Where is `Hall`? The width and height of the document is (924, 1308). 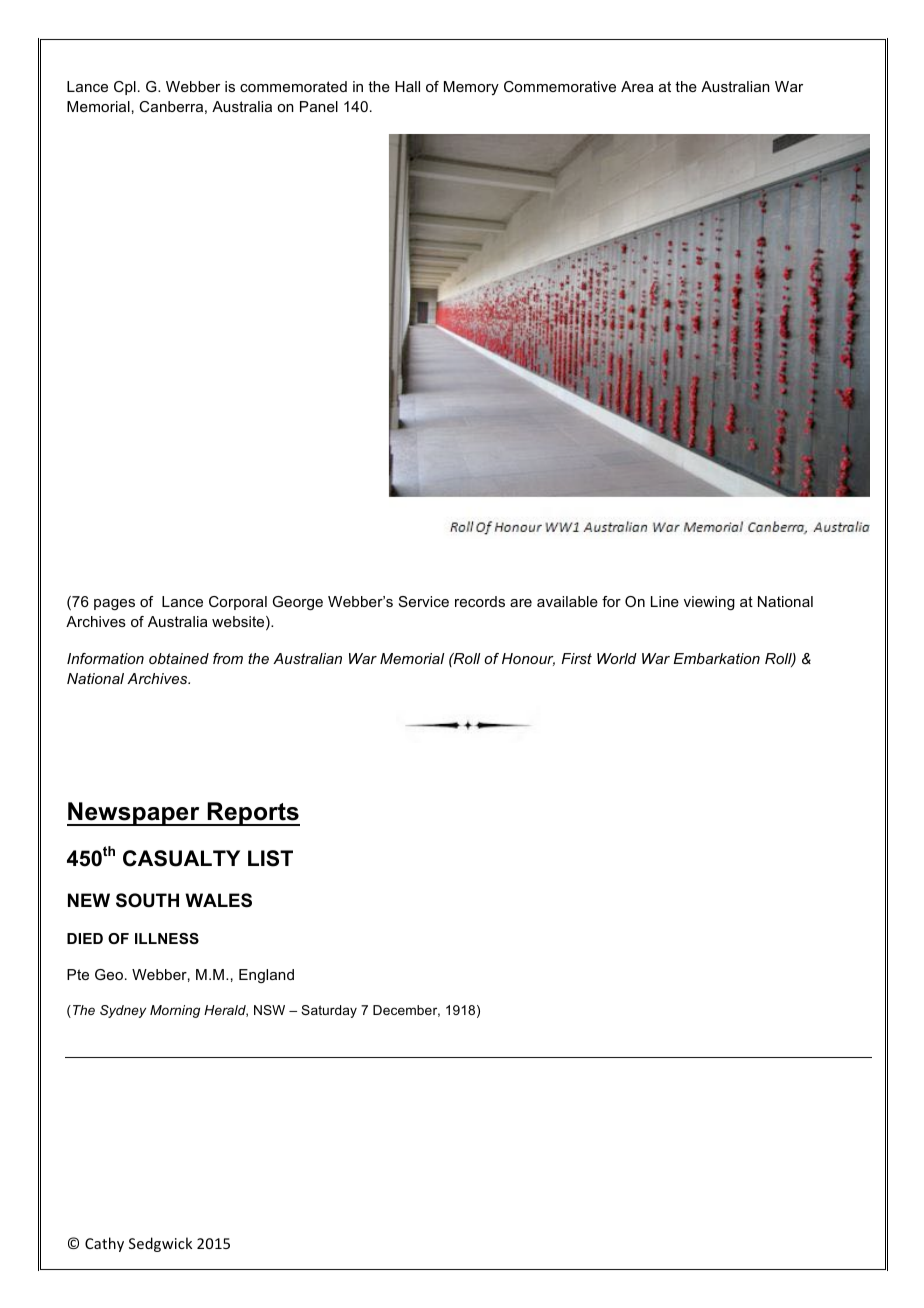 Hall is located at coordinates (407, 86).
